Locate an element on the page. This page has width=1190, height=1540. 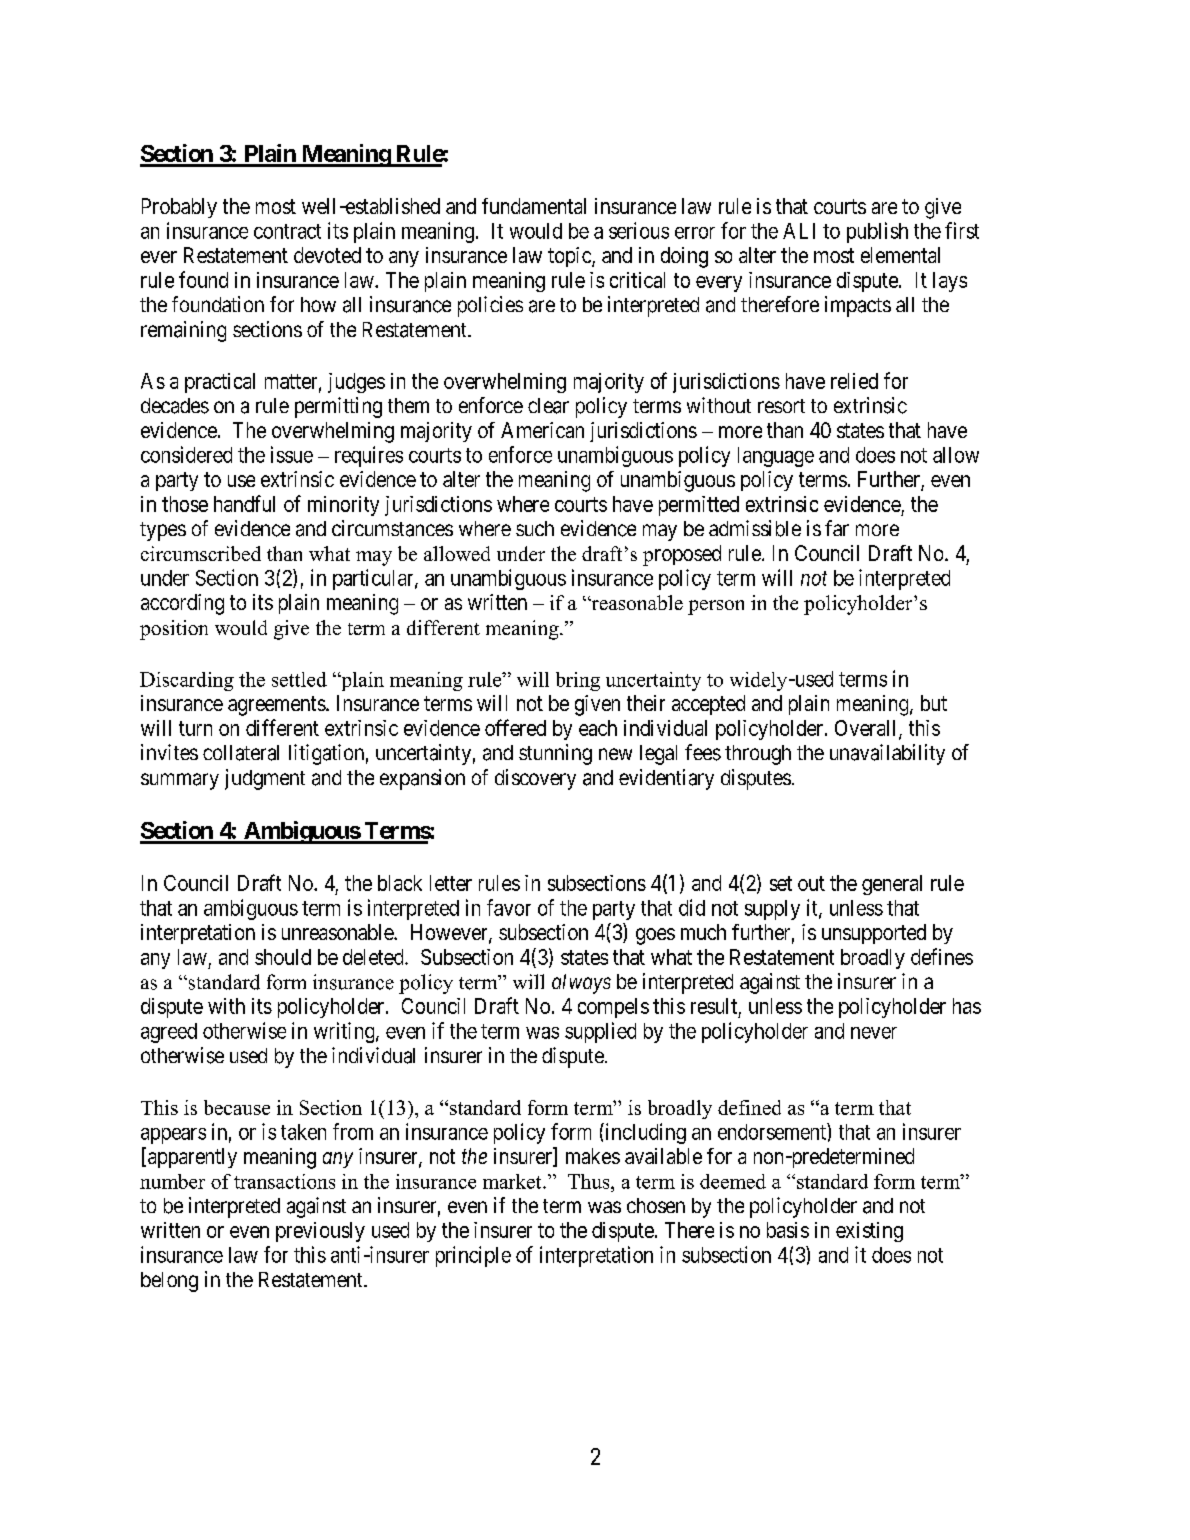
existing is located at coordinates (869, 1232).
